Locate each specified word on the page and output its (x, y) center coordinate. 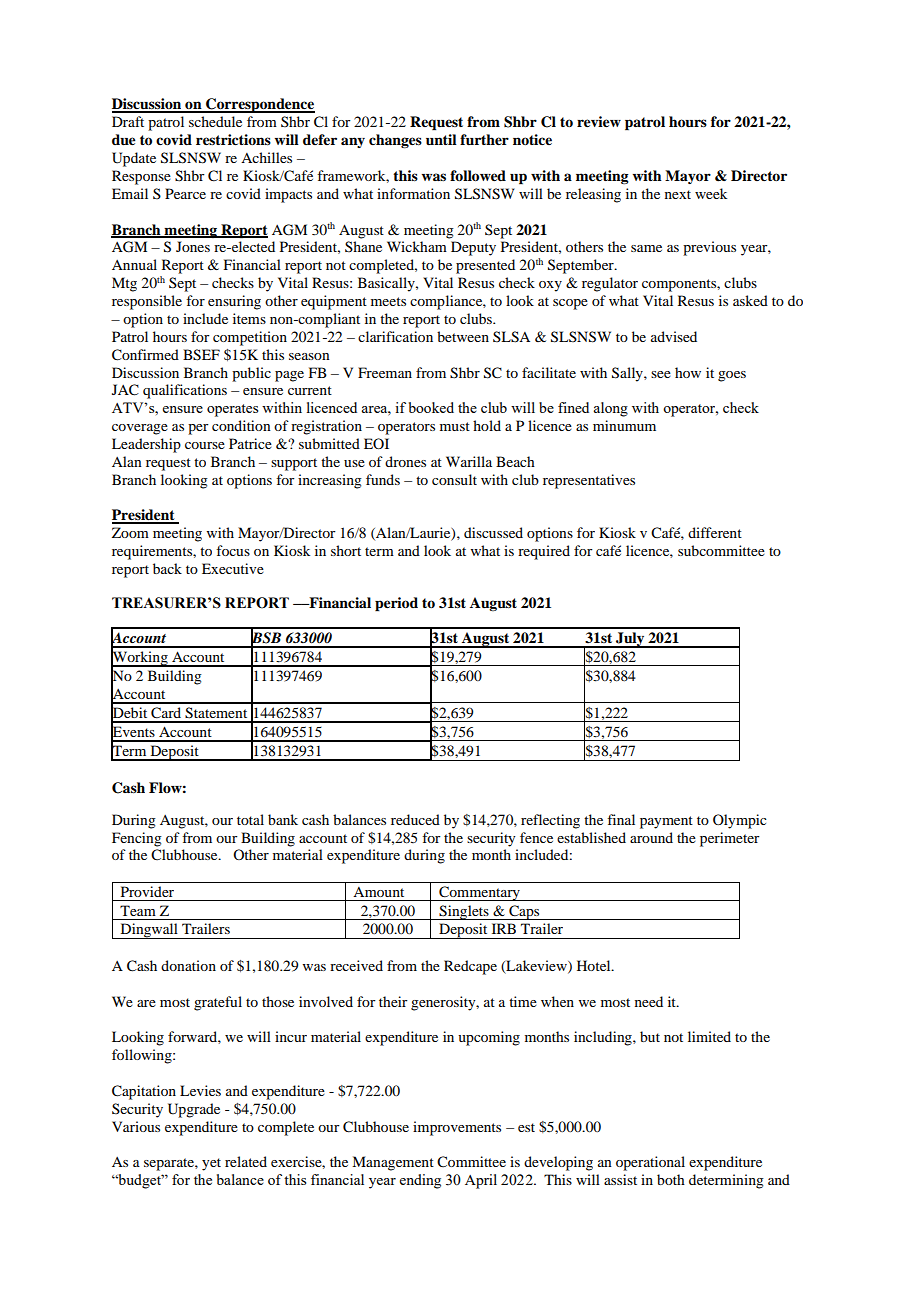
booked (431, 407)
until (441, 140)
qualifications (185, 391)
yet (211, 1164)
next (678, 194)
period (396, 604)
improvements (457, 1128)
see (661, 374)
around (651, 837)
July (630, 640)
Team (138, 910)
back (167, 568)
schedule (215, 121)
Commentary (479, 893)
